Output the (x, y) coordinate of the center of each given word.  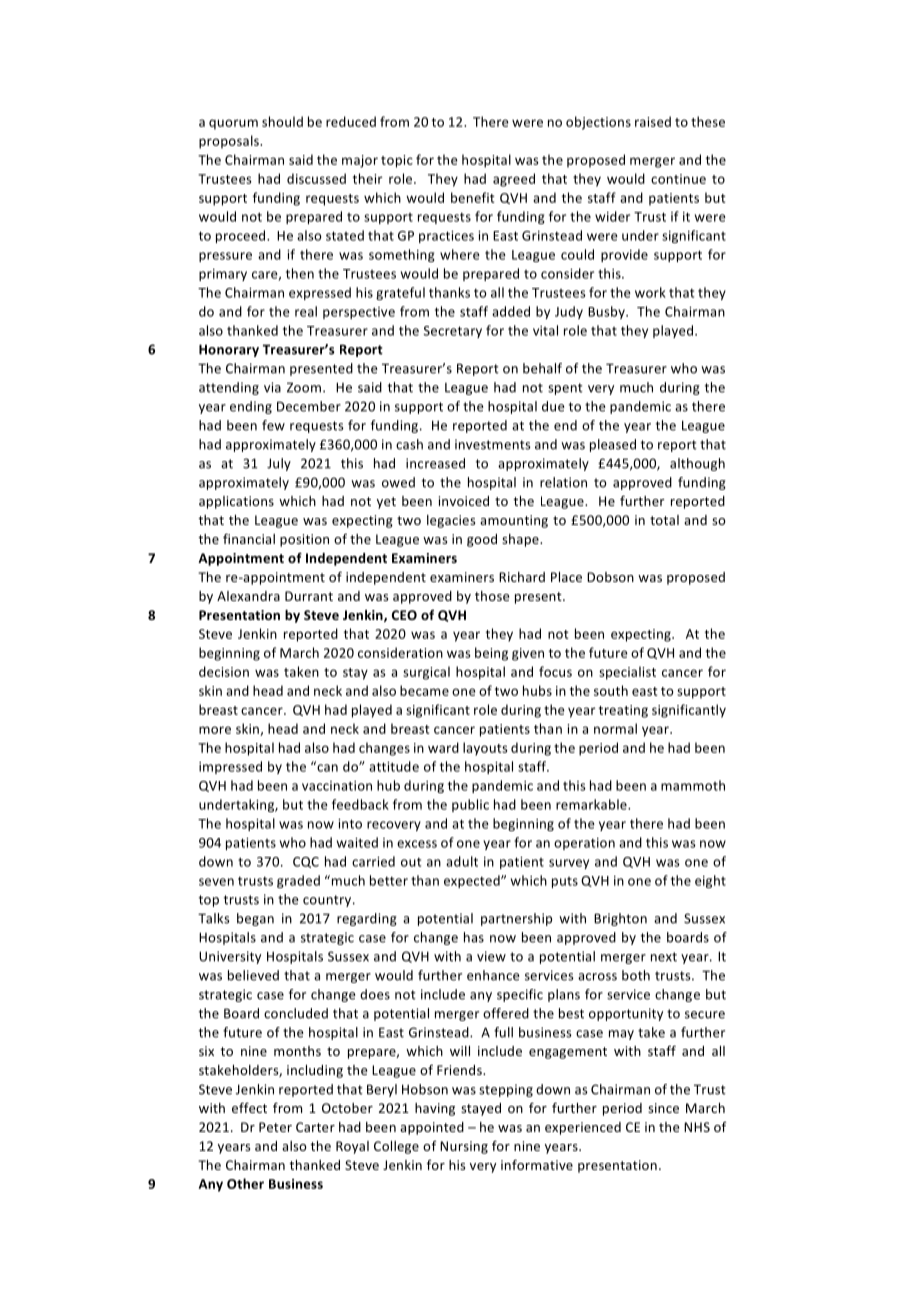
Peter (275, 1127)
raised (653, 121)
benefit (473, 197)
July (279, 464)
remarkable (592, 804)
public (470, 805)
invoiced (464, 501)
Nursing (464, 1147)
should (282, 121)
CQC (306, 862)
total (664, 520)
